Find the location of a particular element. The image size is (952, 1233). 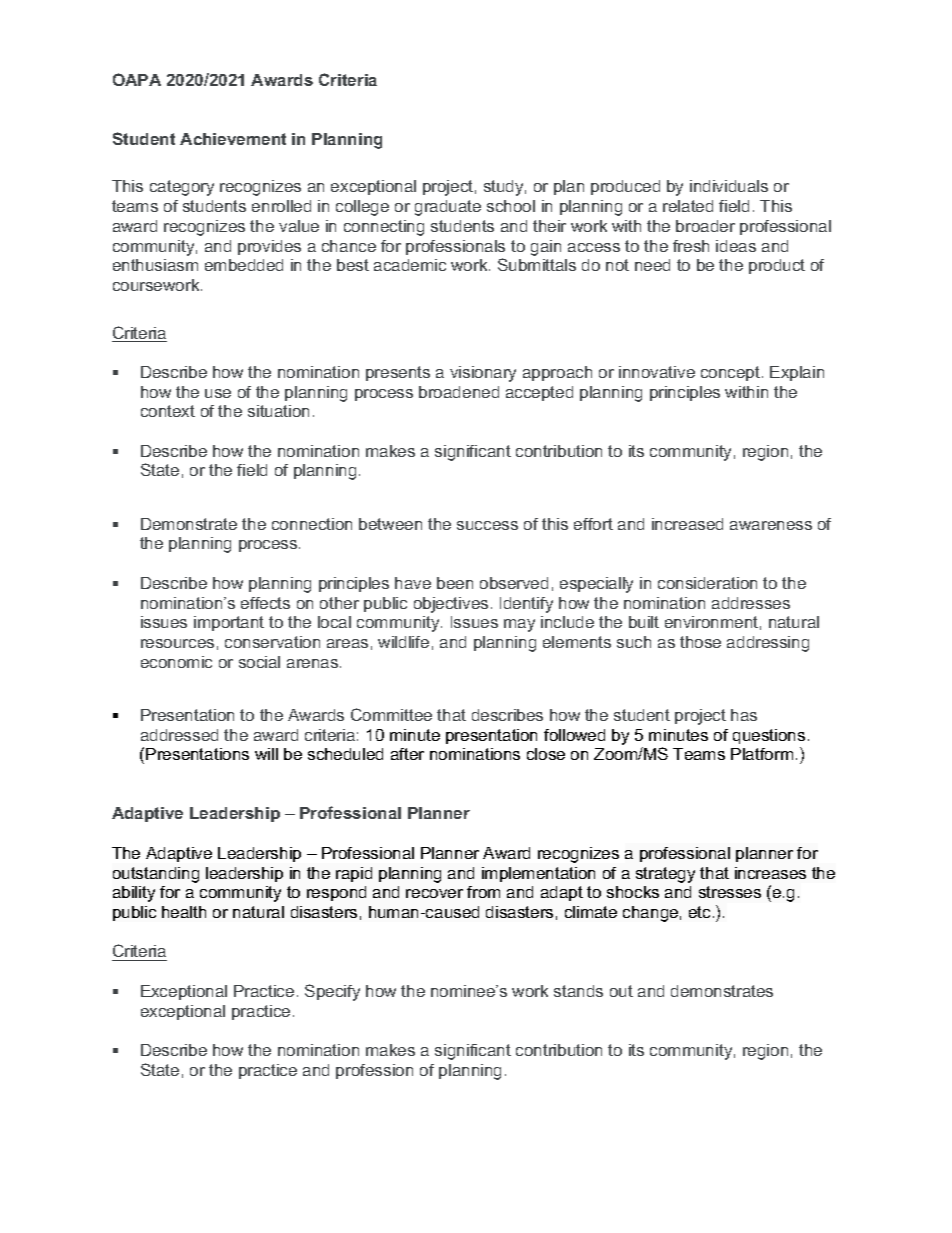

from is located at coordinates (483, 892).
